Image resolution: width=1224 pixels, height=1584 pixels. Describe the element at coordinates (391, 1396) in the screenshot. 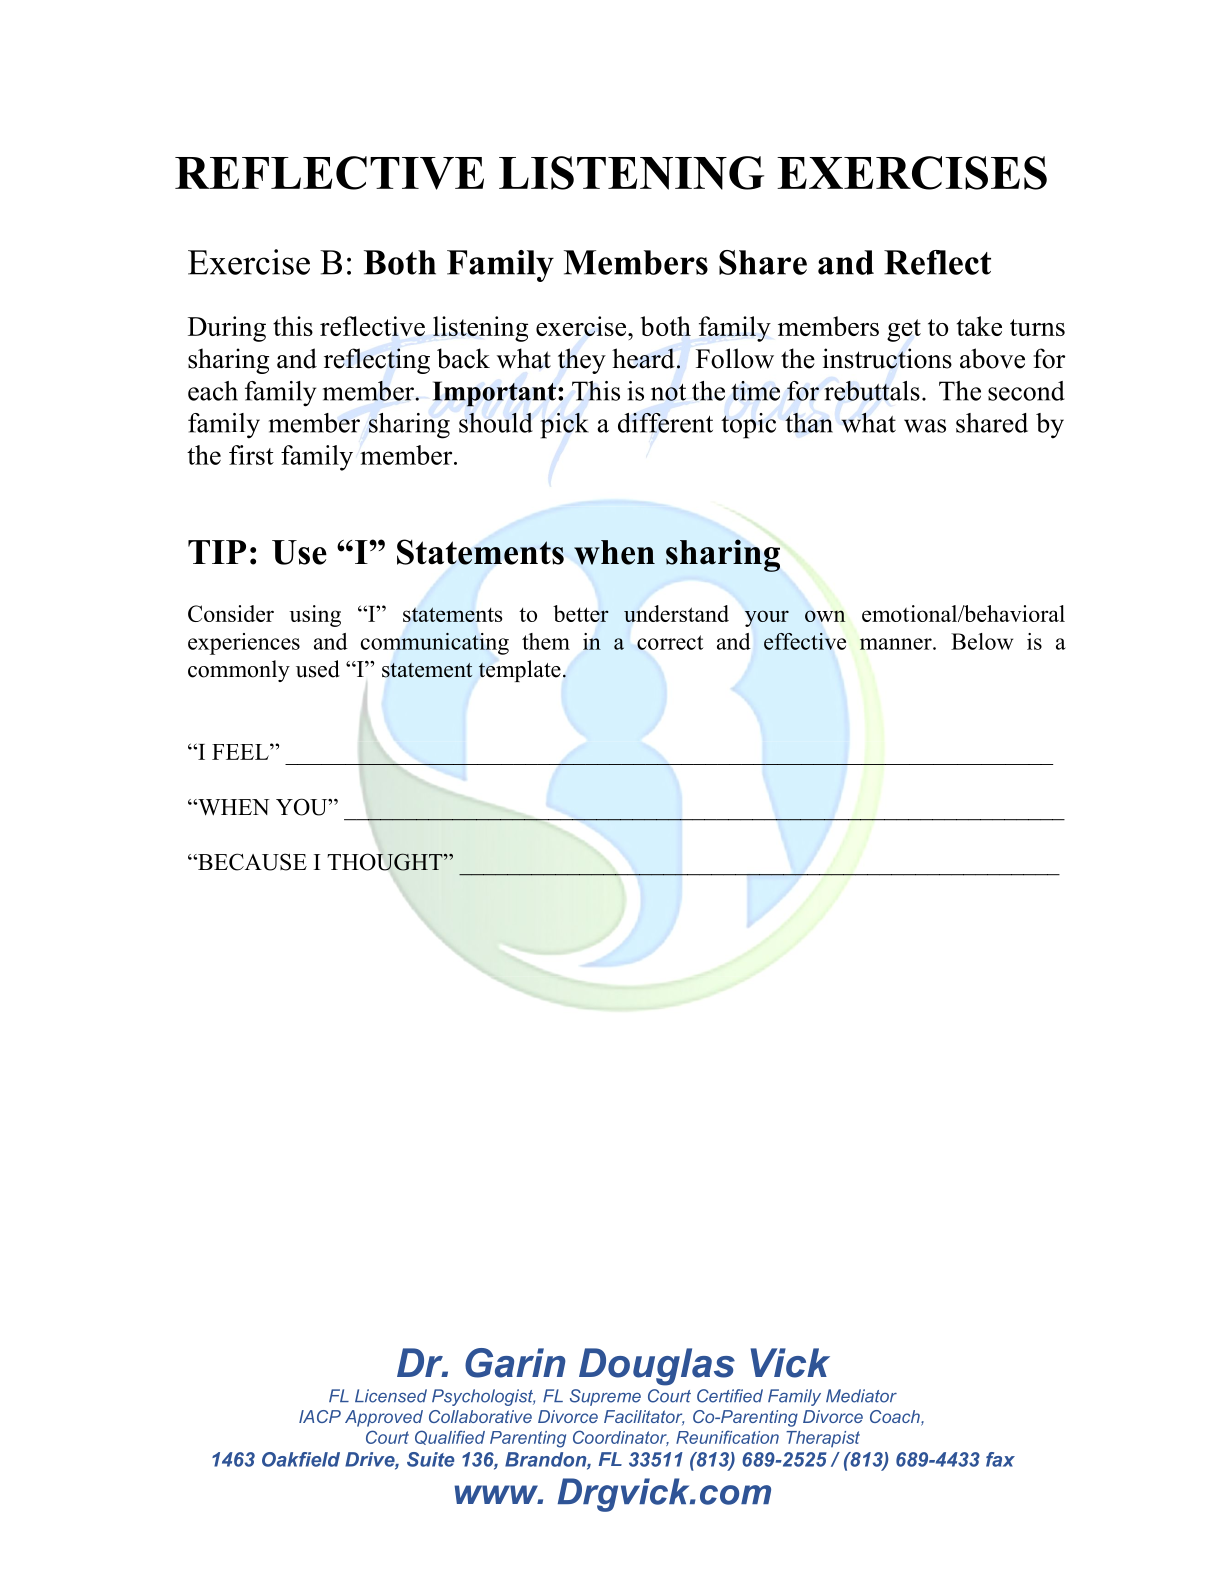

I see `Licensed` at that location.
